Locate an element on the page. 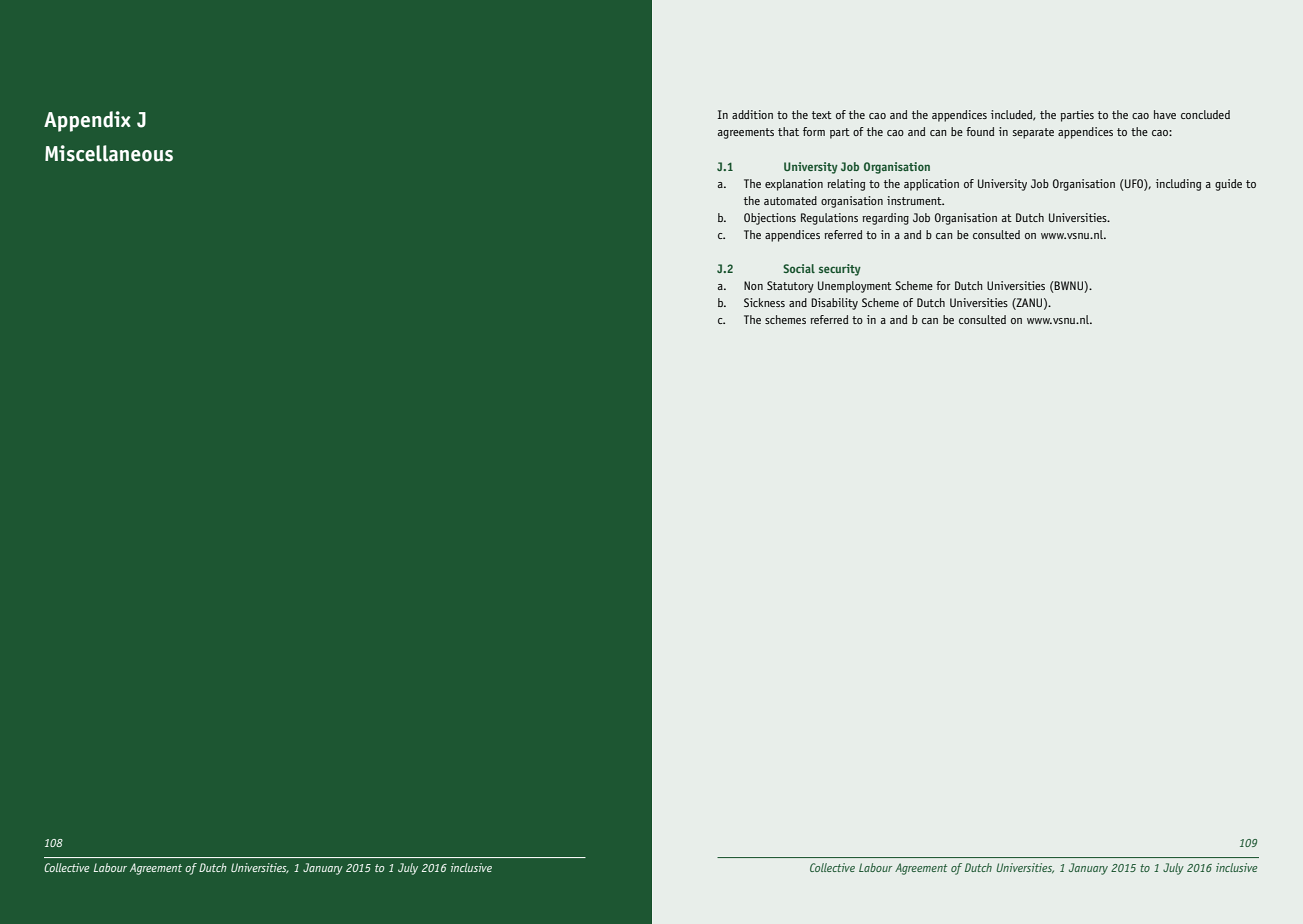 Image resolution: width=1303 pixels, height=924 pixels. Appendix is located at coordinates (87, 121).
